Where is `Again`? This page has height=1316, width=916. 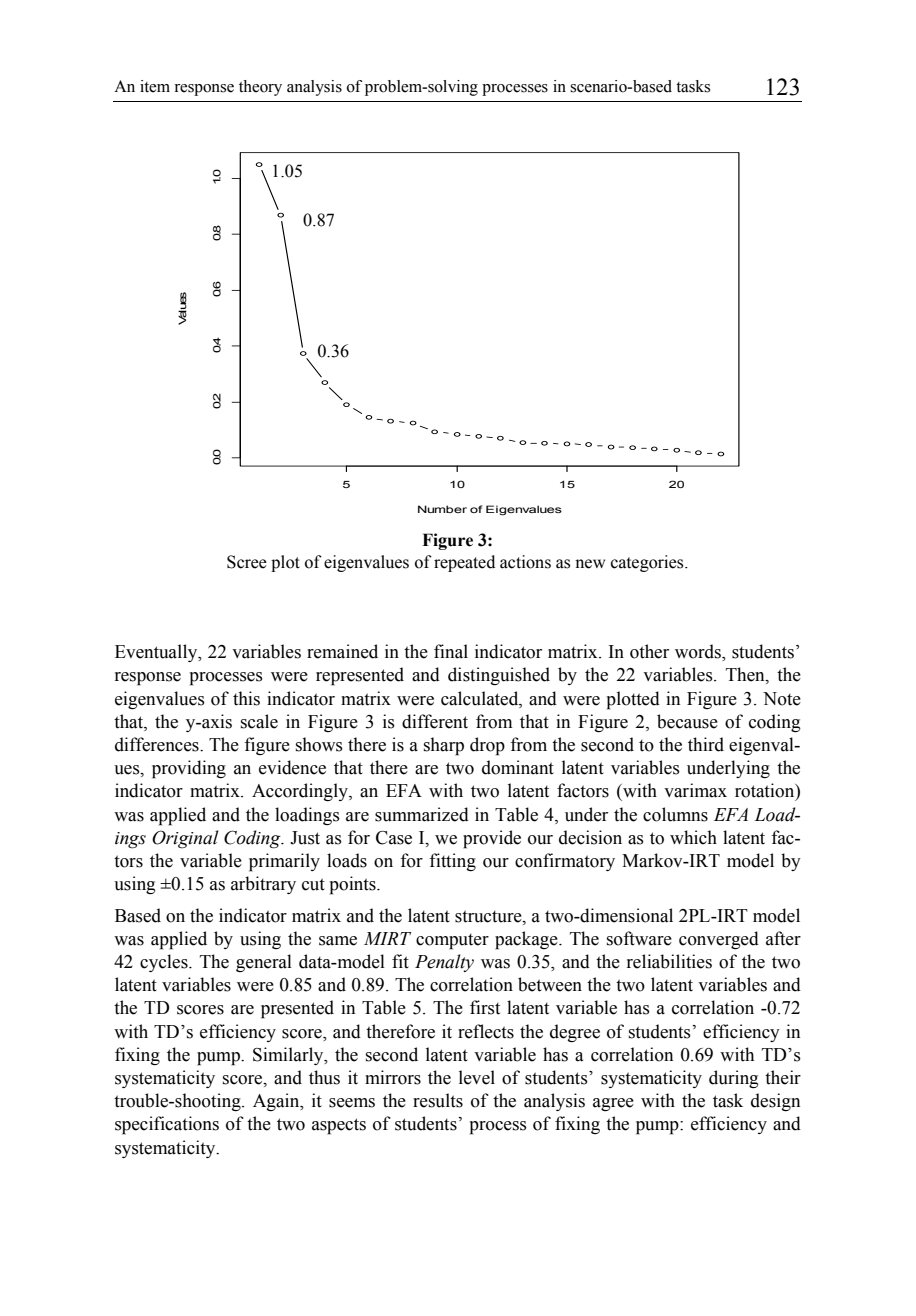
Again is located at coordinates (277, 1102).
